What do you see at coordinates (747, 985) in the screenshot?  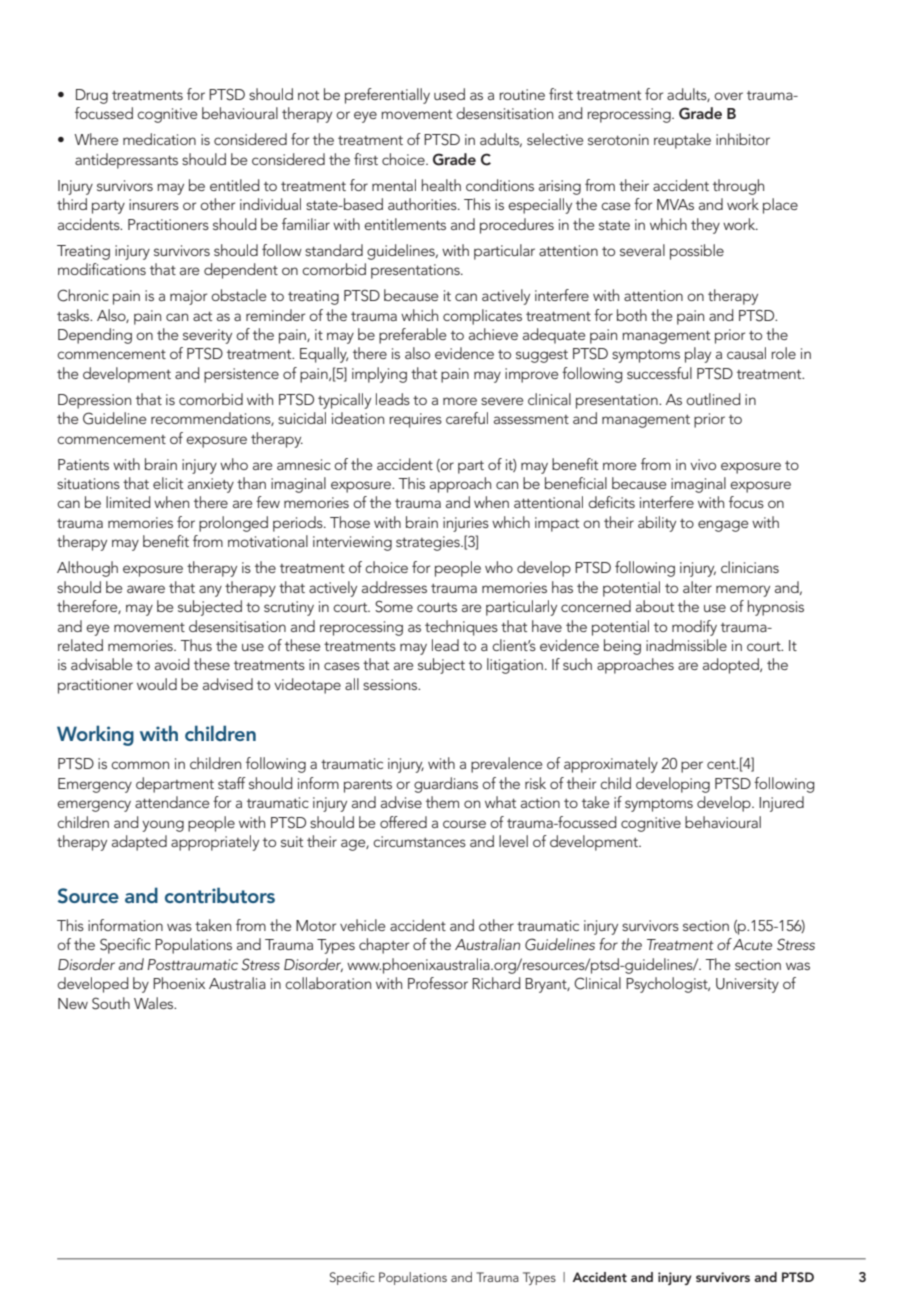 I see `University` at bounding box center [747, 985].
